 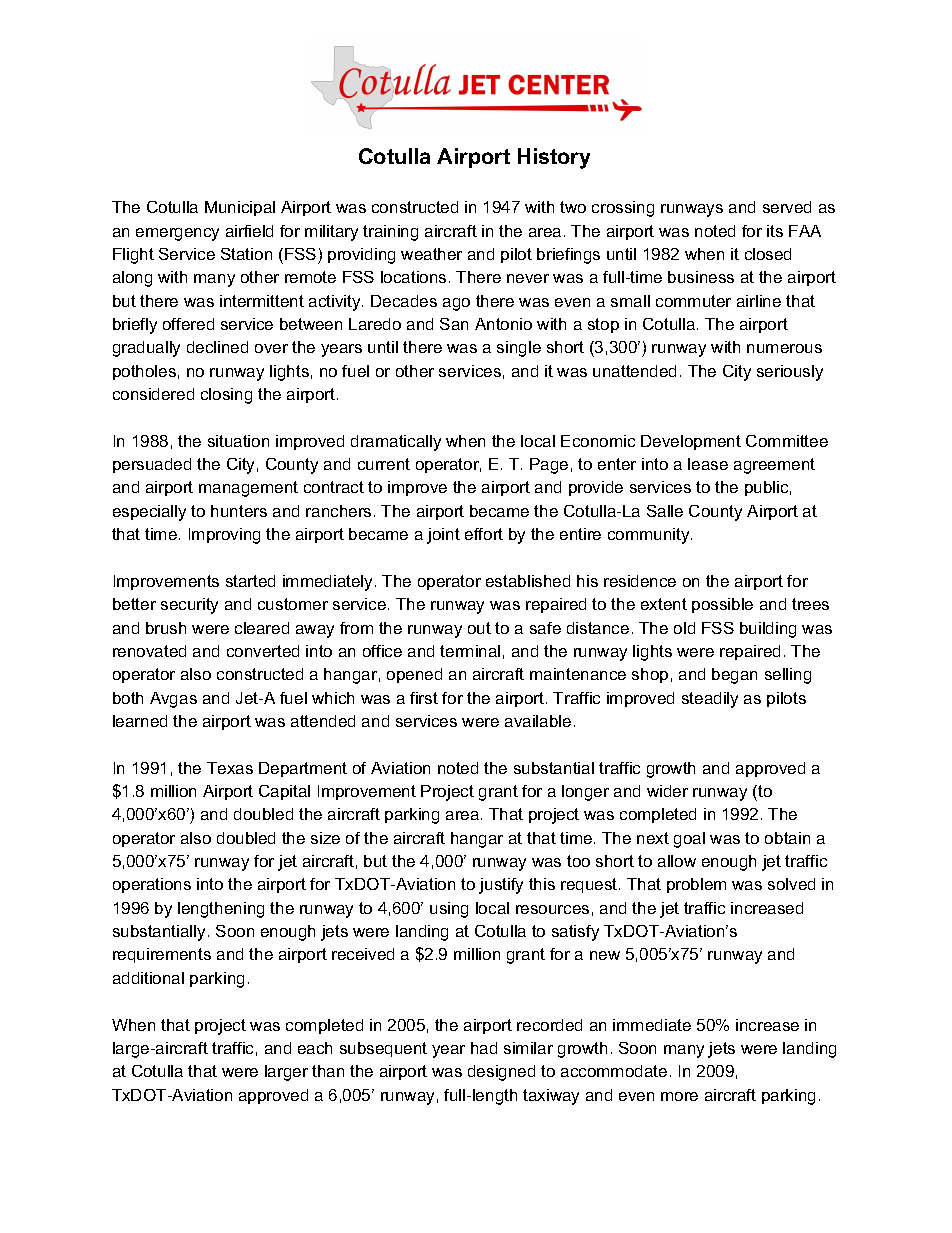 I want to click on dramatically, so click(x=396, y=443).
